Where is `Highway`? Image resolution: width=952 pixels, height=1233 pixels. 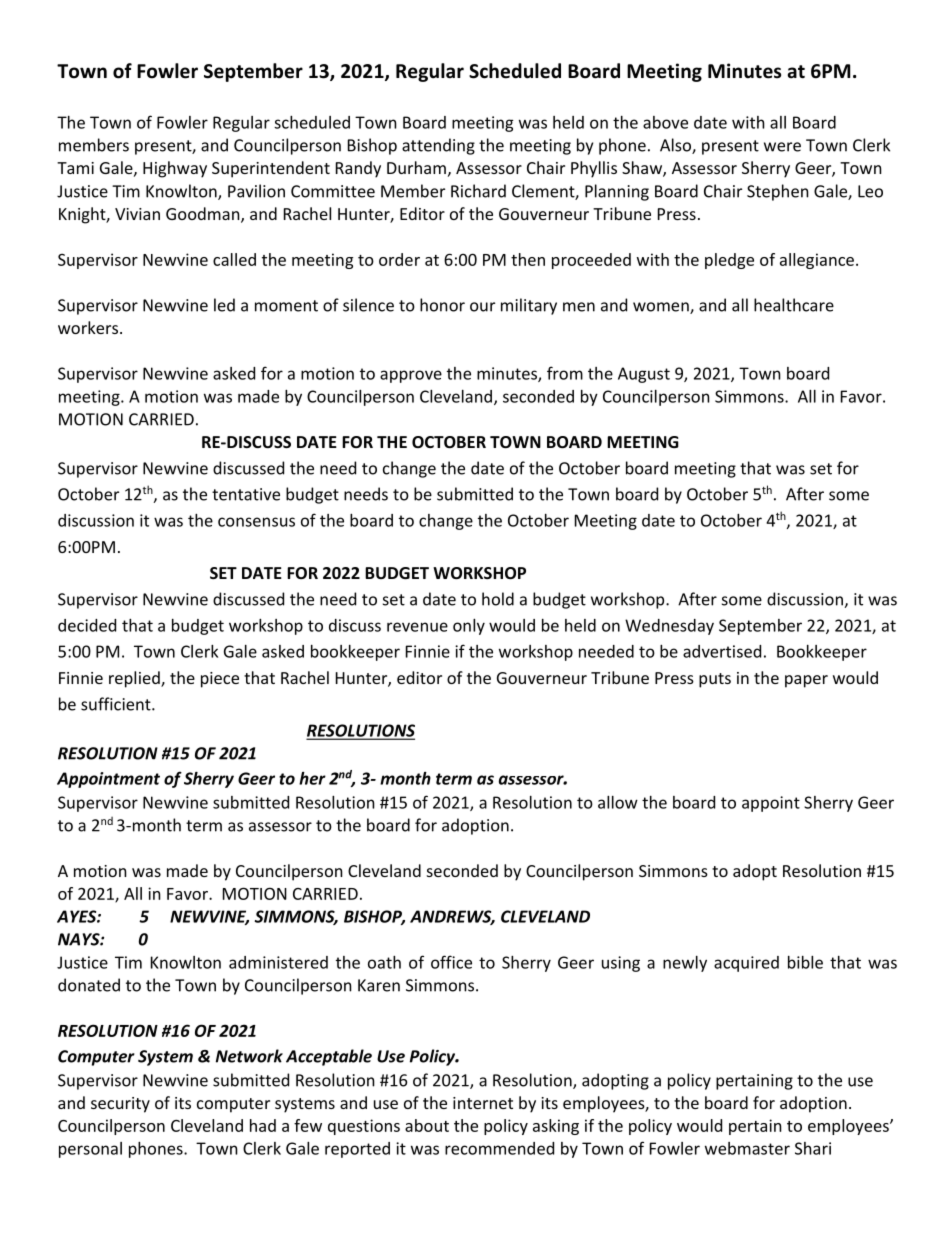 Highway is located at coordinates (175, 169).
